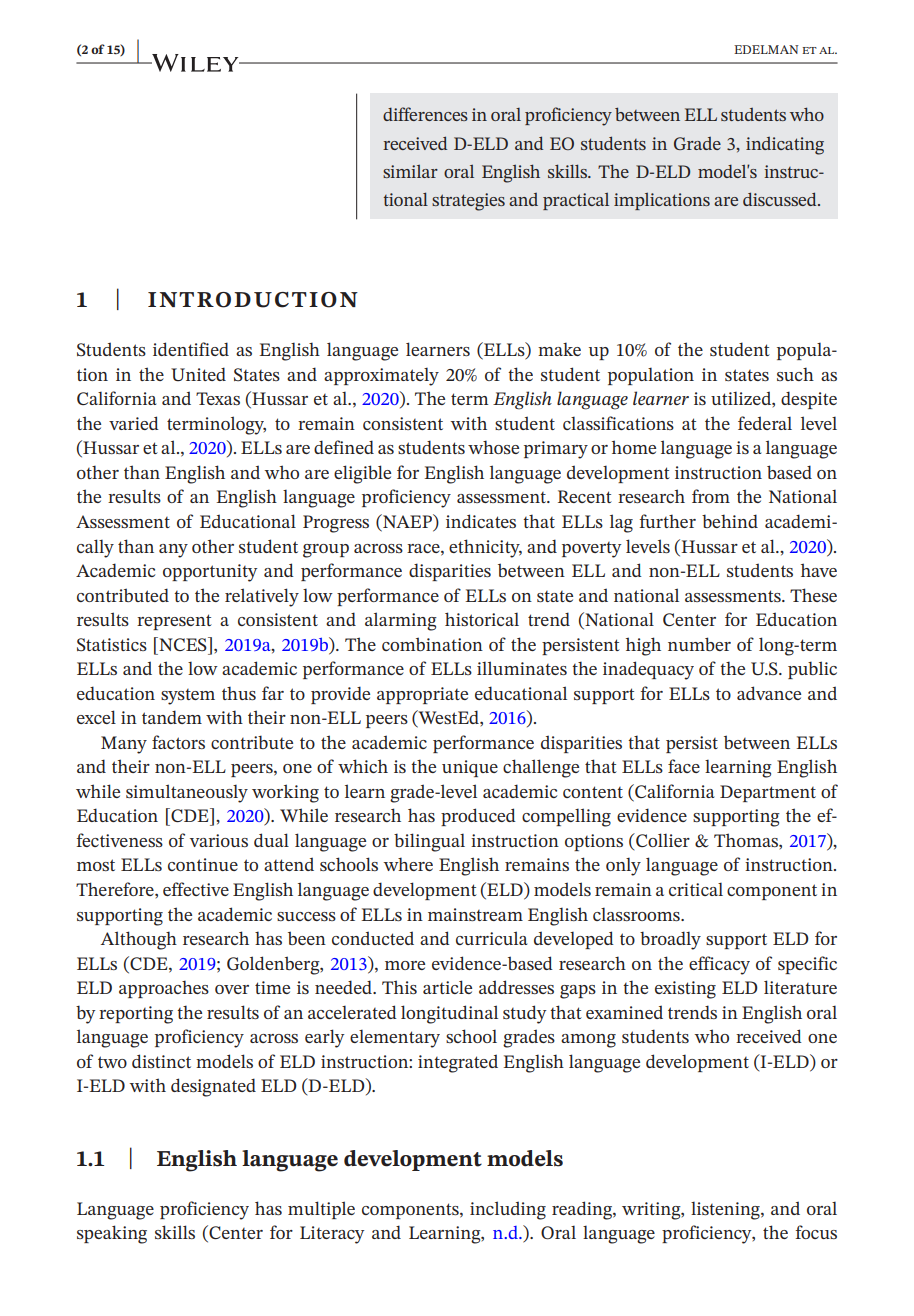  What do you see at coordinates (112, 1234) in the screenshot?
I see `speaking` at bounding box center [112, 1234].
